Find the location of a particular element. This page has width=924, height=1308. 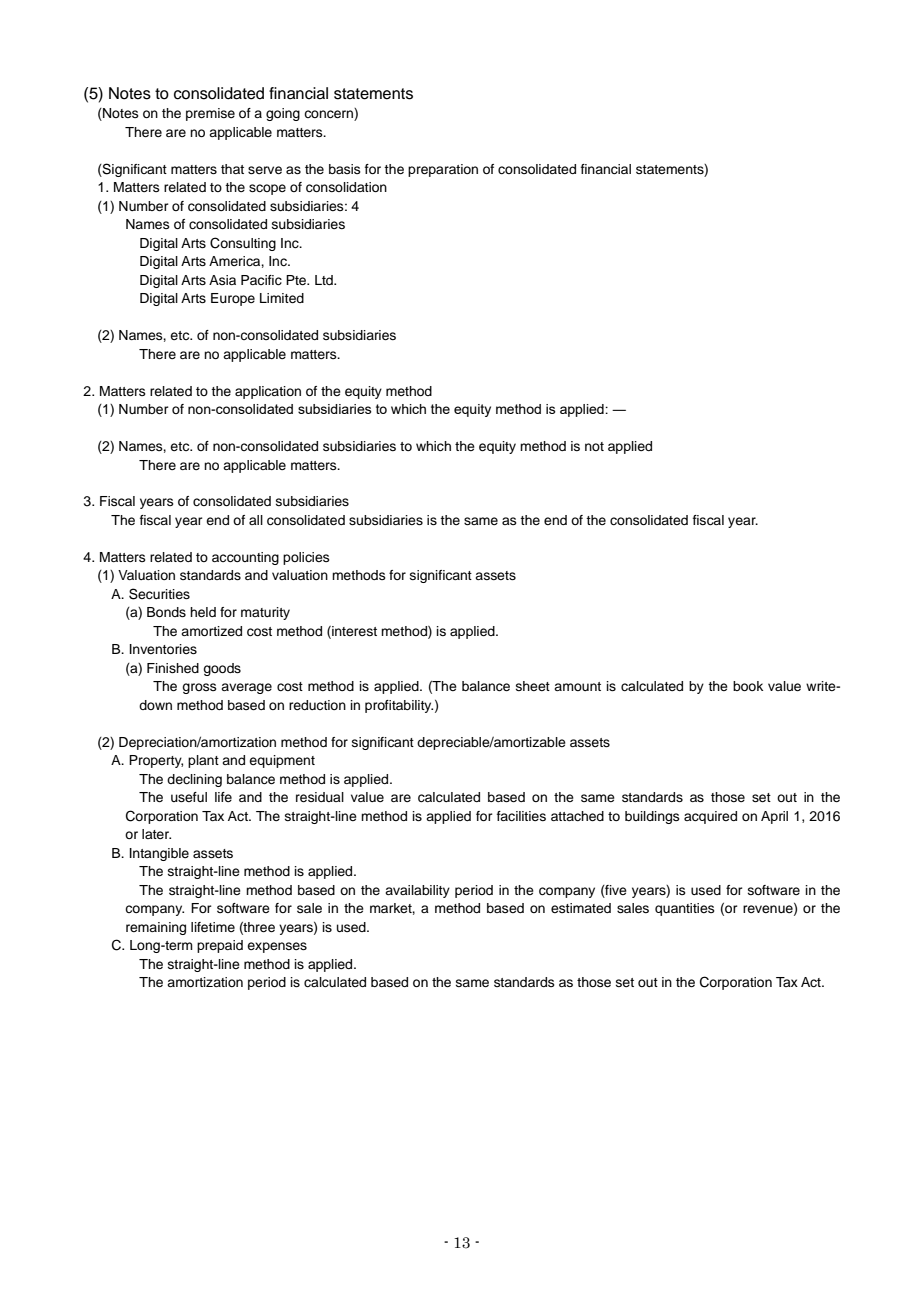

prepaid is located at coordinates (220, 946).
